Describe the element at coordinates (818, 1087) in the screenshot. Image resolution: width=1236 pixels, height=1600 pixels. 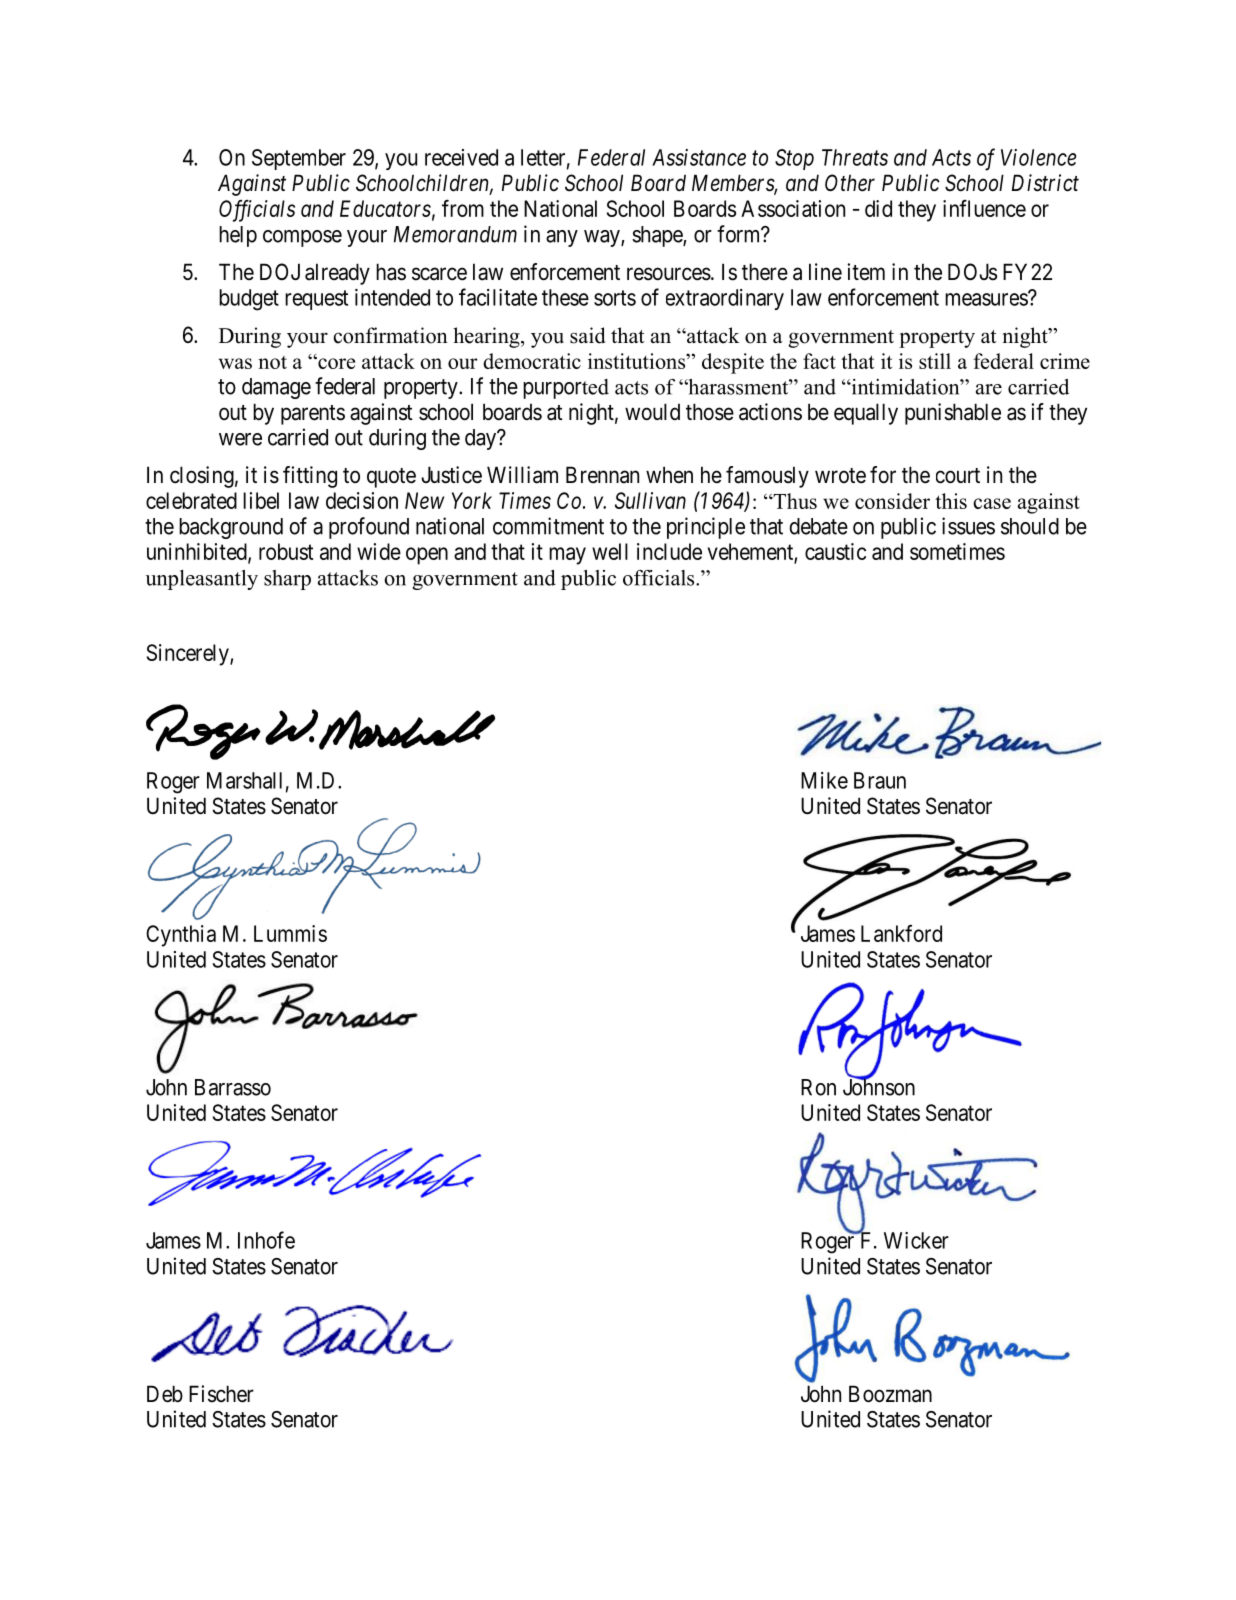
I see `Ron` at that location.
